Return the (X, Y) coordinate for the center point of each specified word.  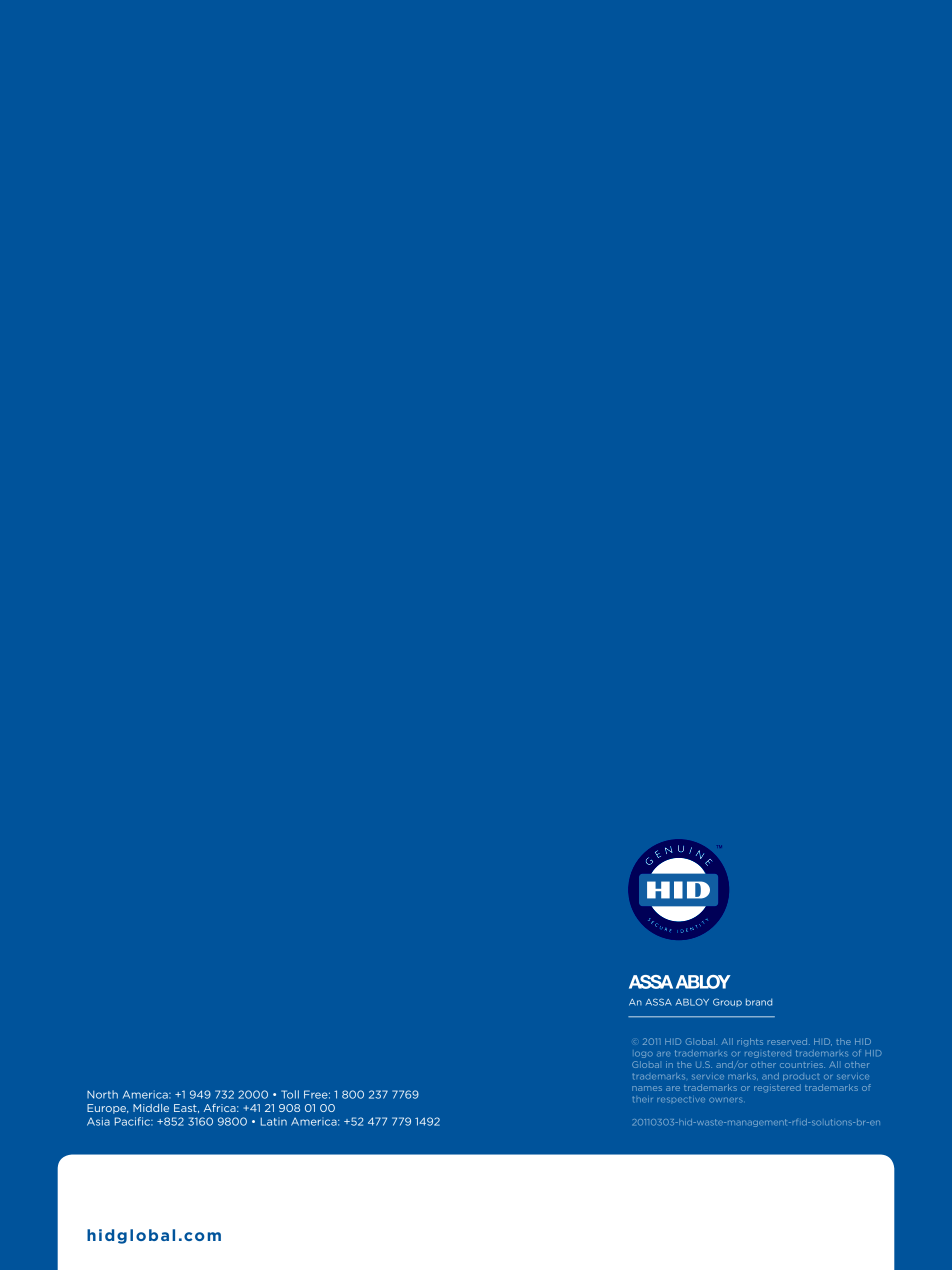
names (647, 1088)
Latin (274, 1122)
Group (727, 1002)
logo (644, 1054)
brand (759, 1002)
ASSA (659, 1002)
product (801, 1077)
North (102, 1094)
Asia (98, 1121)
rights (750, 1042)
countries (802, 1065)
